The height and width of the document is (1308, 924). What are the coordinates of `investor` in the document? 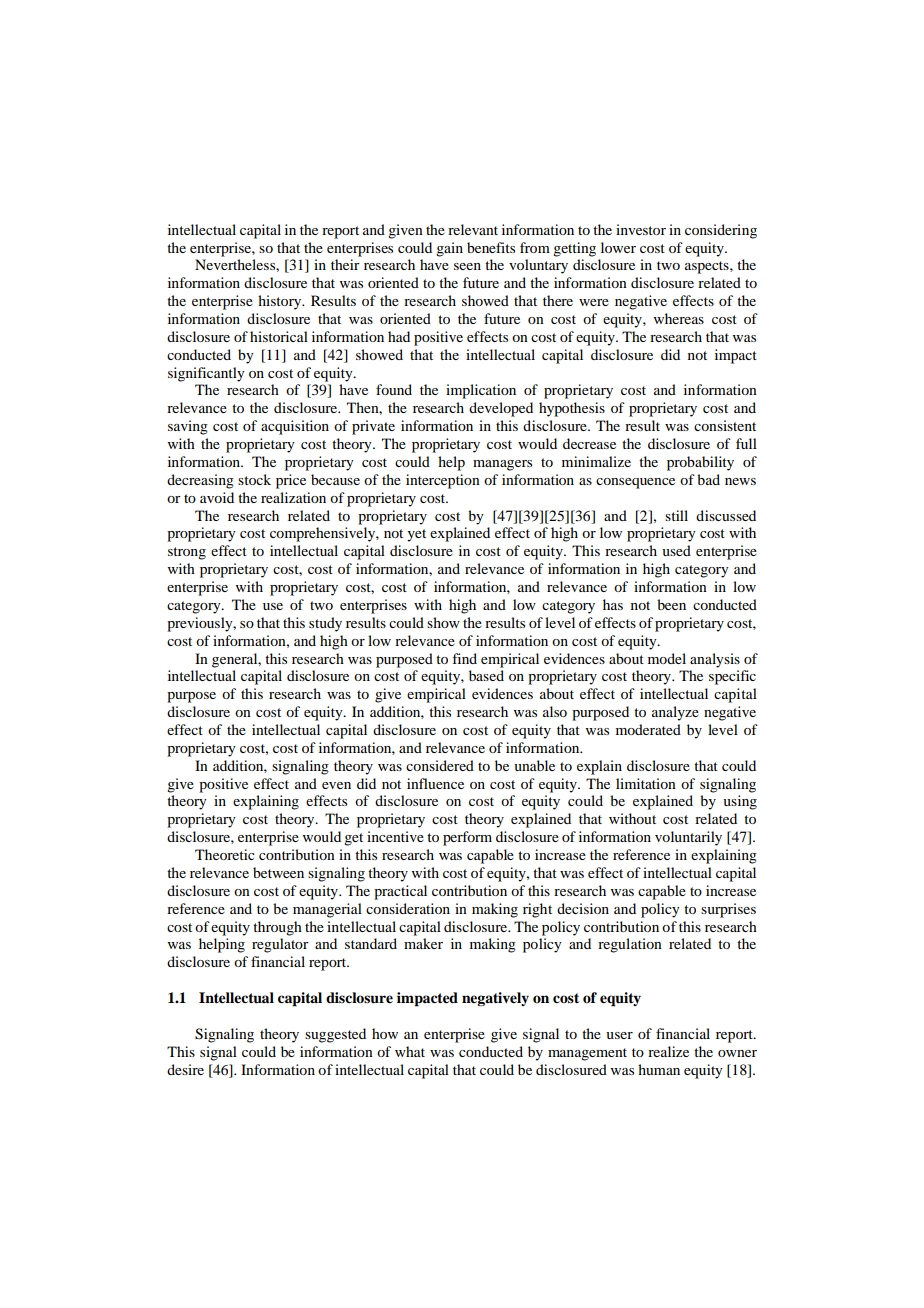 It's located at (641, 229).
